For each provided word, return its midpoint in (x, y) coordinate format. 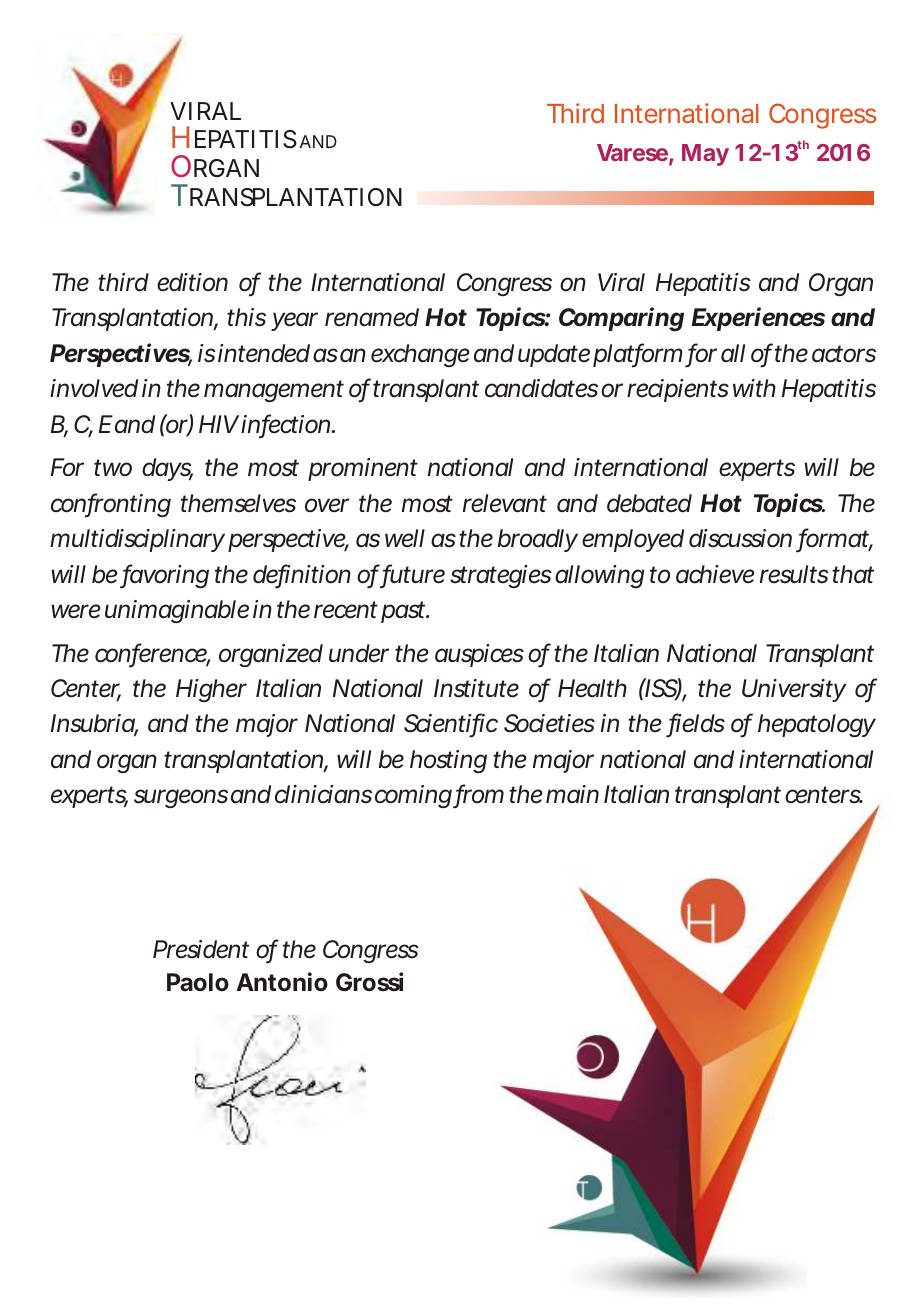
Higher (211, 690)
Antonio (282, 982)
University (794, 690)
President (201, 949)
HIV (219, 424)
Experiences (758, 319)
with (754, 388)
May (705, 155)
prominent (363, 469)
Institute (476, 688)
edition (192, 282)
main (572, 794)
